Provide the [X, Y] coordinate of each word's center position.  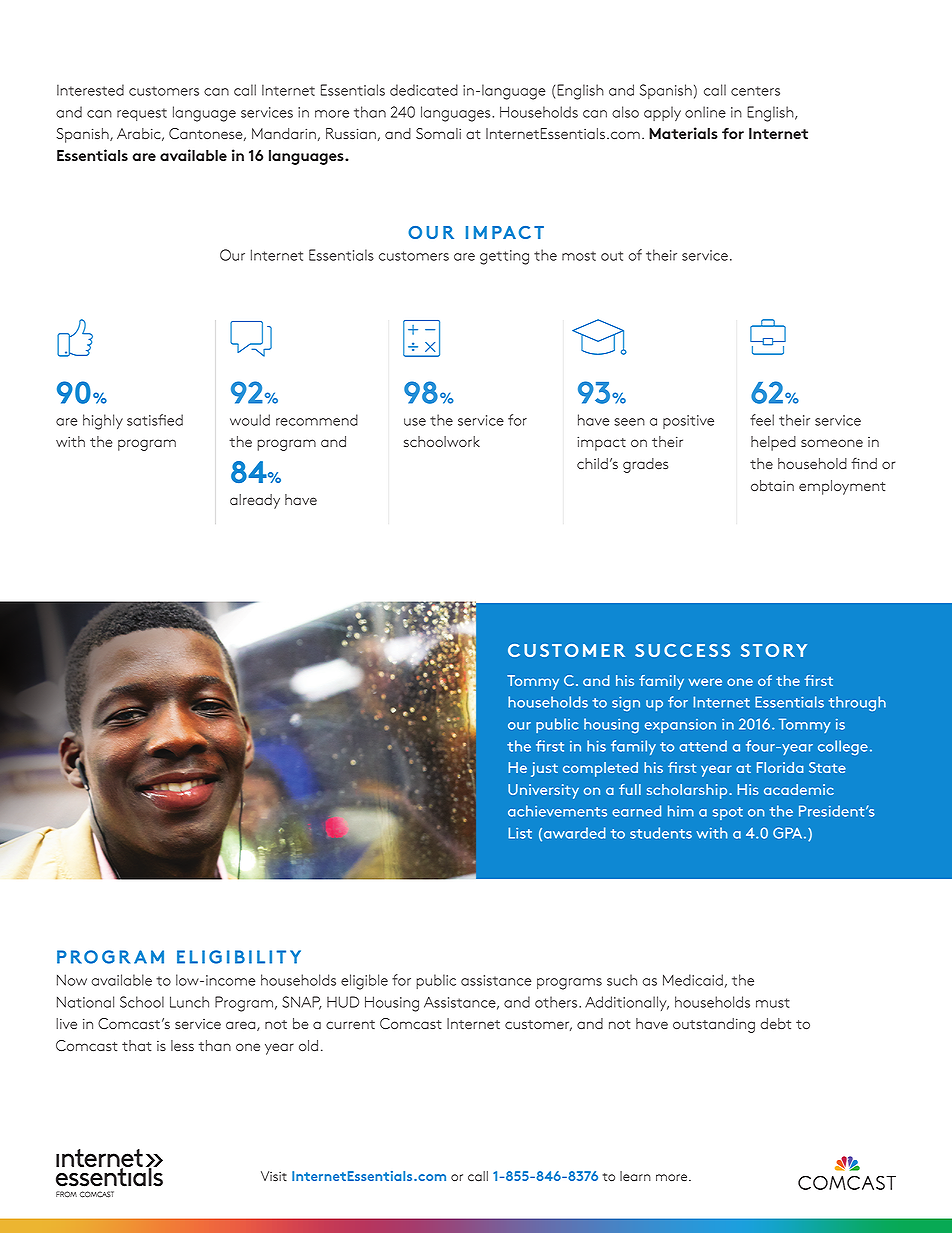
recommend [317, 420]
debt [775, 1023]
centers [755, 91]
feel [762, 420]
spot [728, 813]
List [520, 833]
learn [635, 1176]
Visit [274, 1176]
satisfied [155, 420]
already [255, 501]
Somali [438, 133]
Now [72, 980]
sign [626, 704]
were [705, 682]
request [142, 114]
